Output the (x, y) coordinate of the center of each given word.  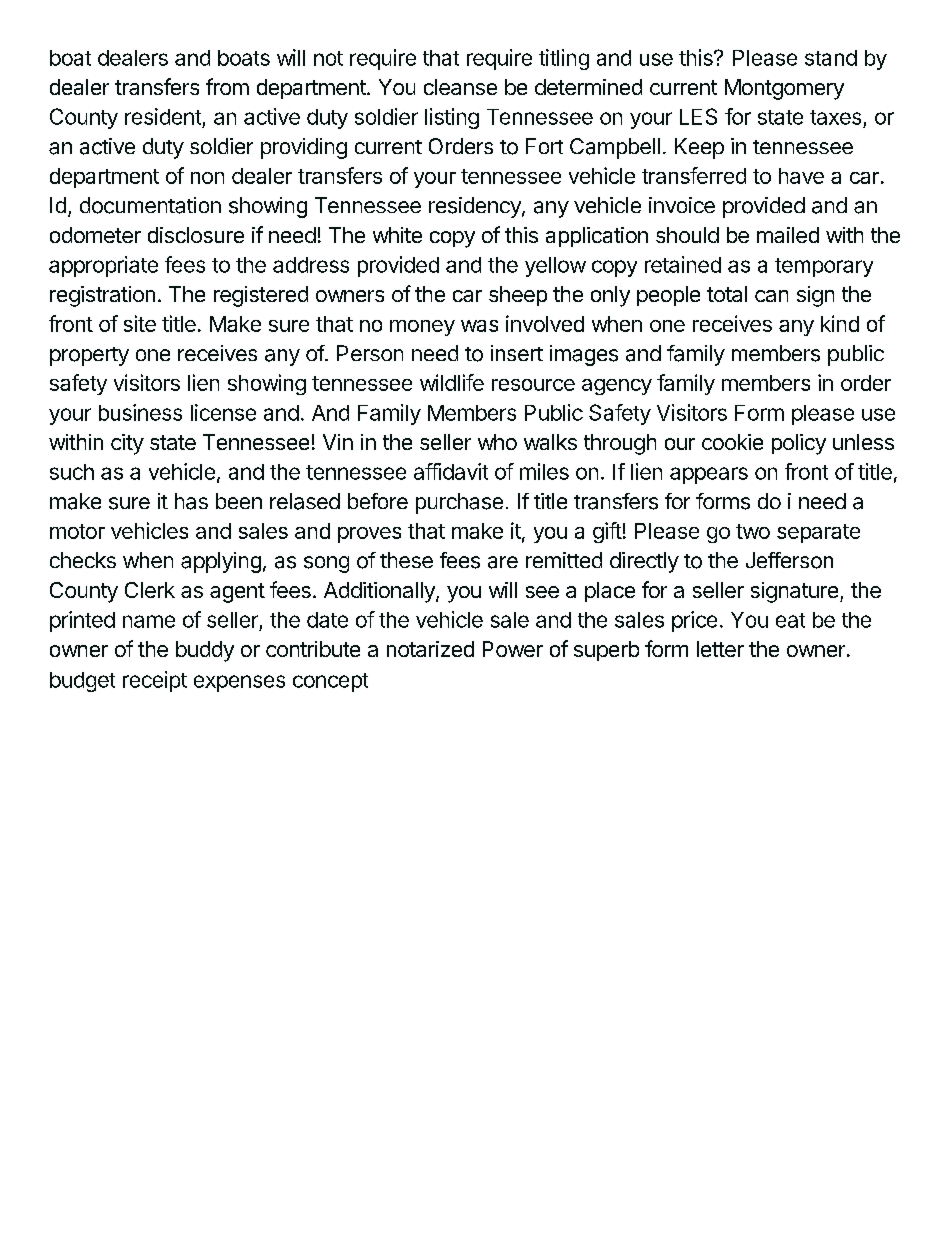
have (801, 176)
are (503, 562)
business (140, 412)
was (479, 326)
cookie (732, 442)
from (227, 86)
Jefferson (789, 560)
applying (221, 562)
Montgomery (784, 89)
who (497, 442)
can (771, 296)
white (397, 235)
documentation (150, 205)
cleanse (460, 87)
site (140, 323)
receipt (155, 681)
